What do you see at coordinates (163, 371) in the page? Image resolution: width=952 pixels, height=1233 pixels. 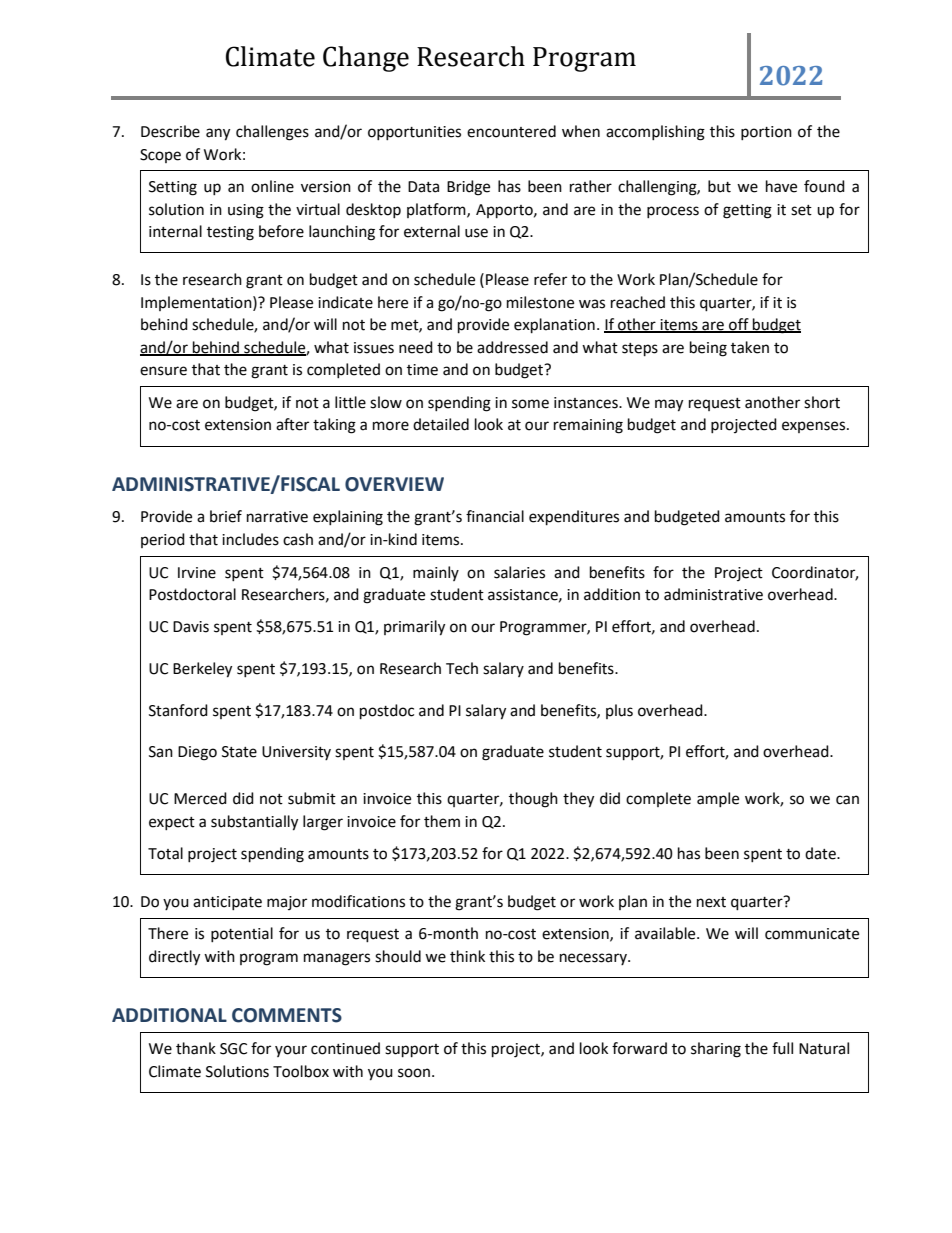 I see `ensure` at bounding box center [163, 371].
